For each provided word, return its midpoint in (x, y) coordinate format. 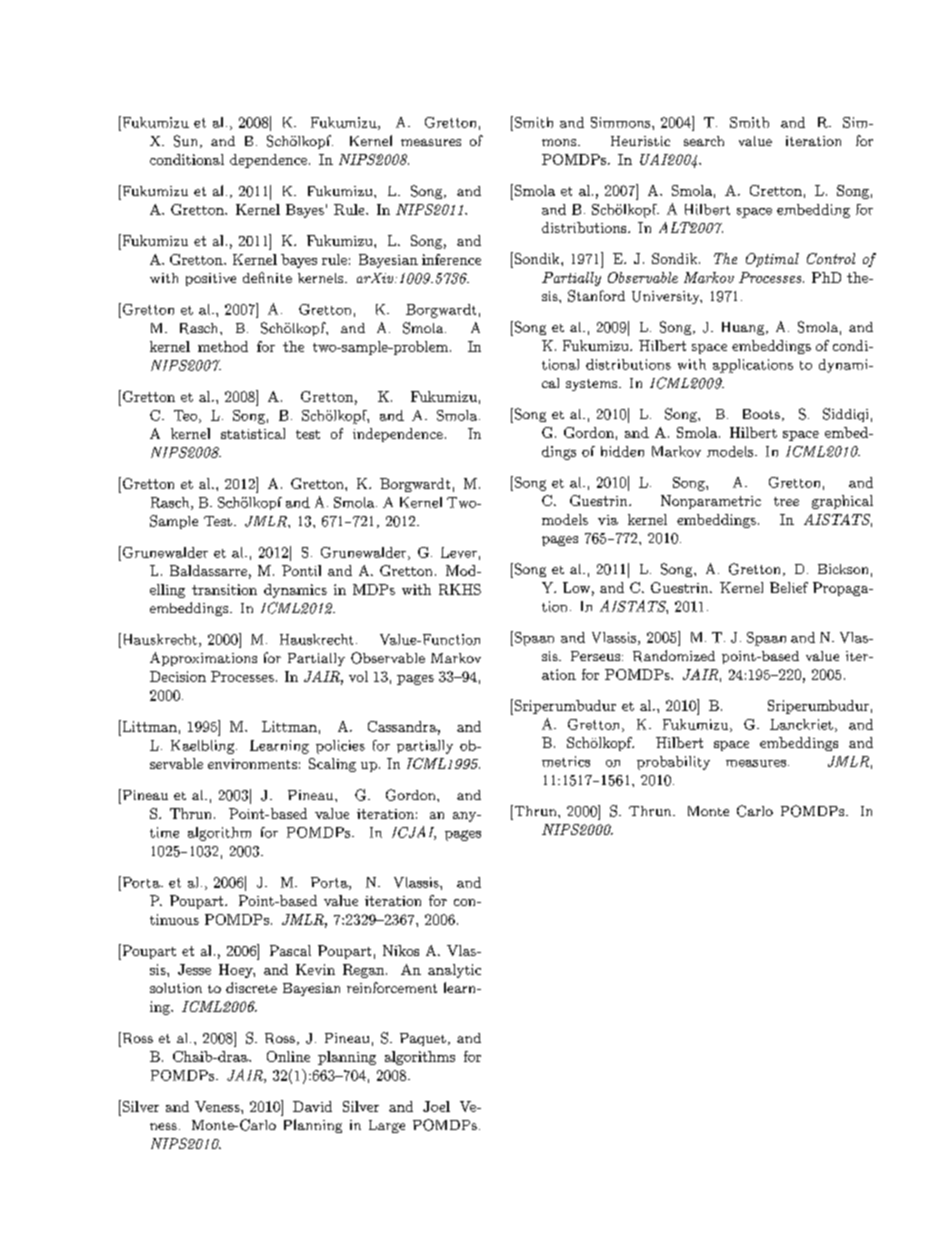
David (312, 1106)
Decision (178, 676)
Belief (789, 587)
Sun (187, 141)
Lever (459, 552)
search (704, 141)
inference (451, 259)
